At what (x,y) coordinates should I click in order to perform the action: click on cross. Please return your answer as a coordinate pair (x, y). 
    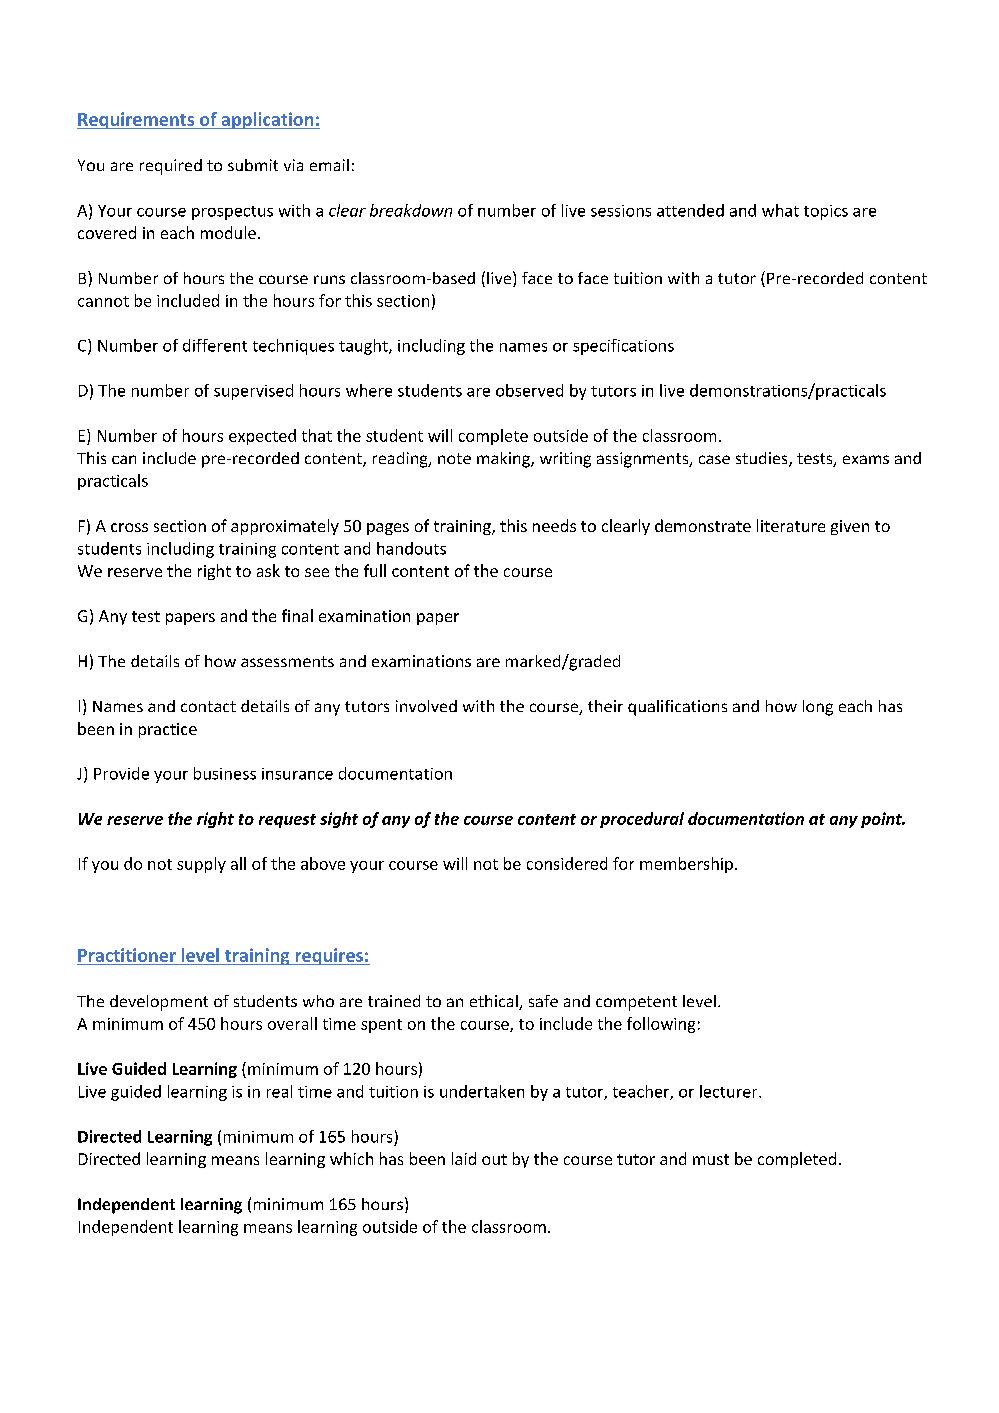
    Looking at the image, I should click on (129, 527).
